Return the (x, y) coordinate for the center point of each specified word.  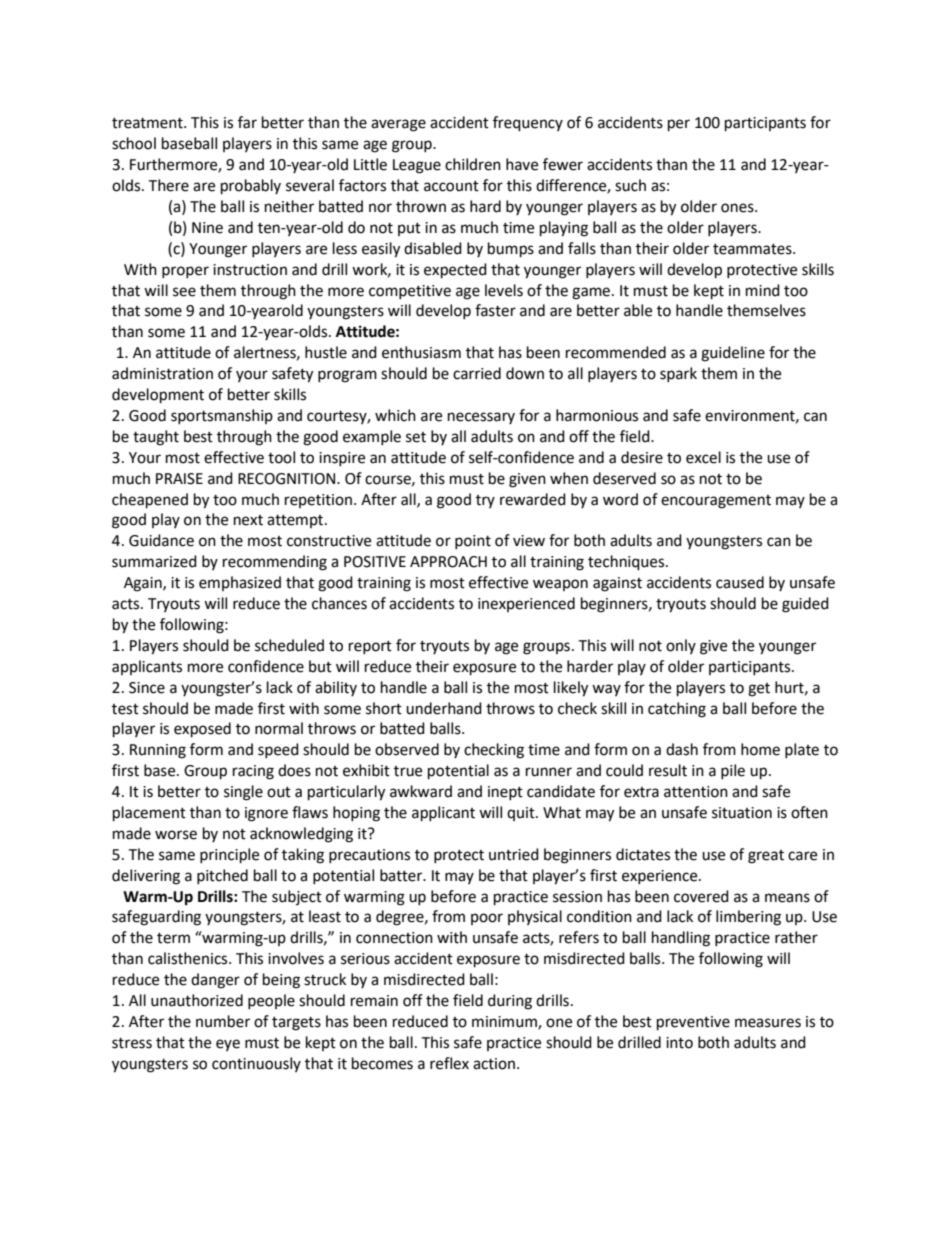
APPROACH (448, 562)
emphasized (240, 583)
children (473, 164)
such (630, 185)
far (247, 122)
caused (740, 582)
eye (228, 1045)
